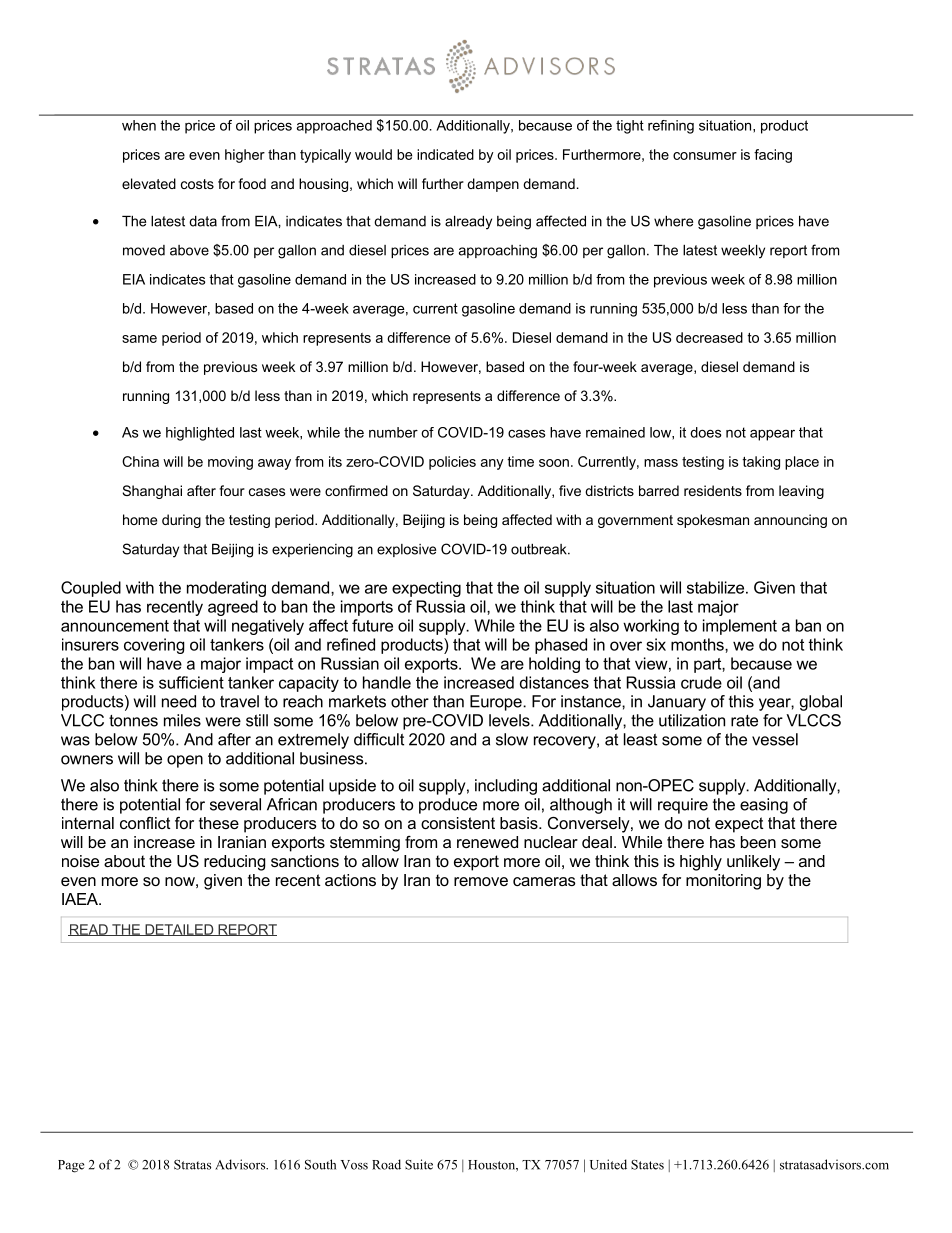  What do you see at coordinates (458, 823) in the image?
I see `consistent` at bounding box center [458, 823].
